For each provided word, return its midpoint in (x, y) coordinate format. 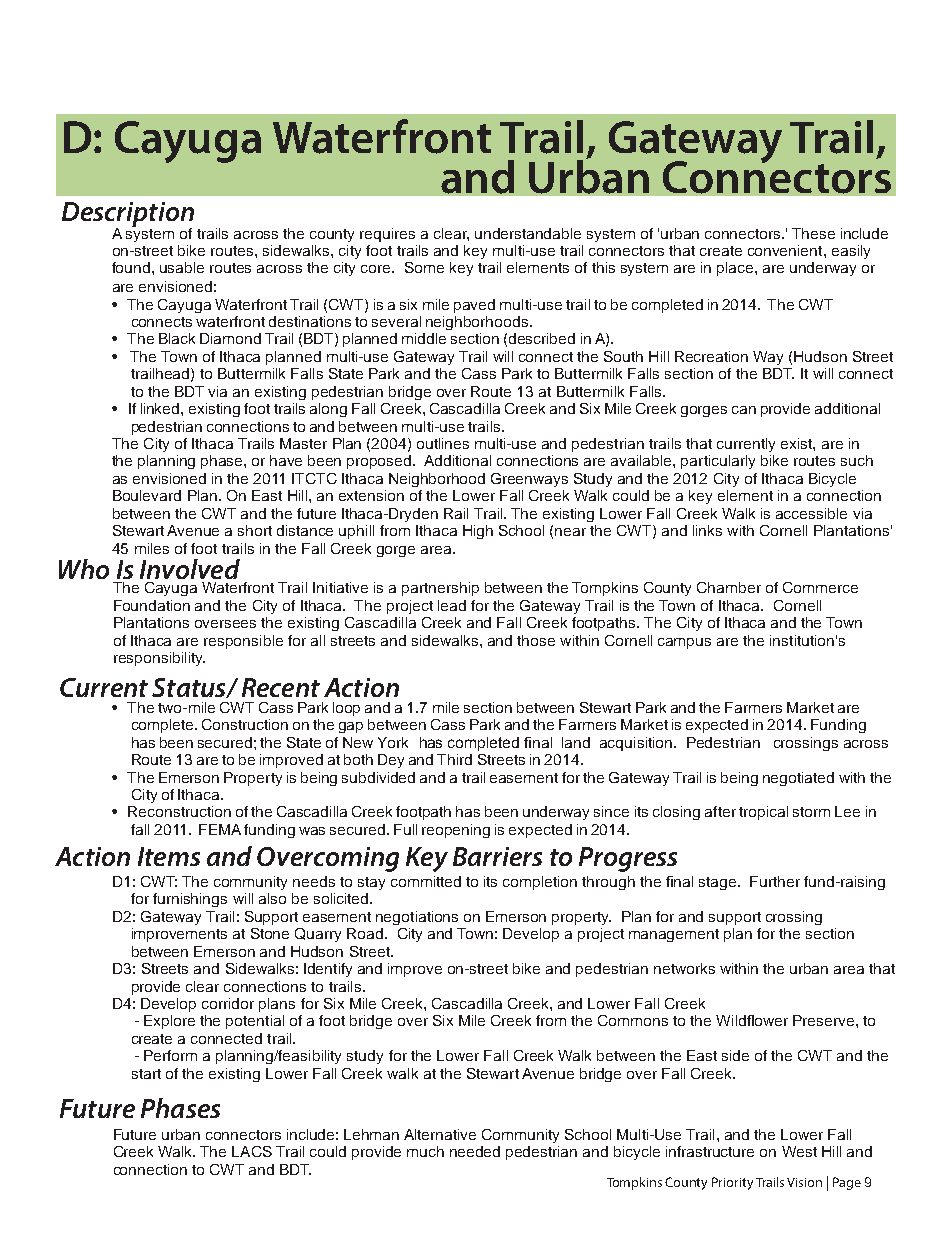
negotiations (417, 918)
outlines (443, 443)
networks (684, 968)
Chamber (729, 587)
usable (182, 267)
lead (452, 605)
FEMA (220, 829)
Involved (190, 569)
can (744, 410)
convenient (786, 250)
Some (424, 267)
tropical (763, 813)
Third (454, 759)
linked (161, 408)
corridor (228, 1003)
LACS (252, 1151)
